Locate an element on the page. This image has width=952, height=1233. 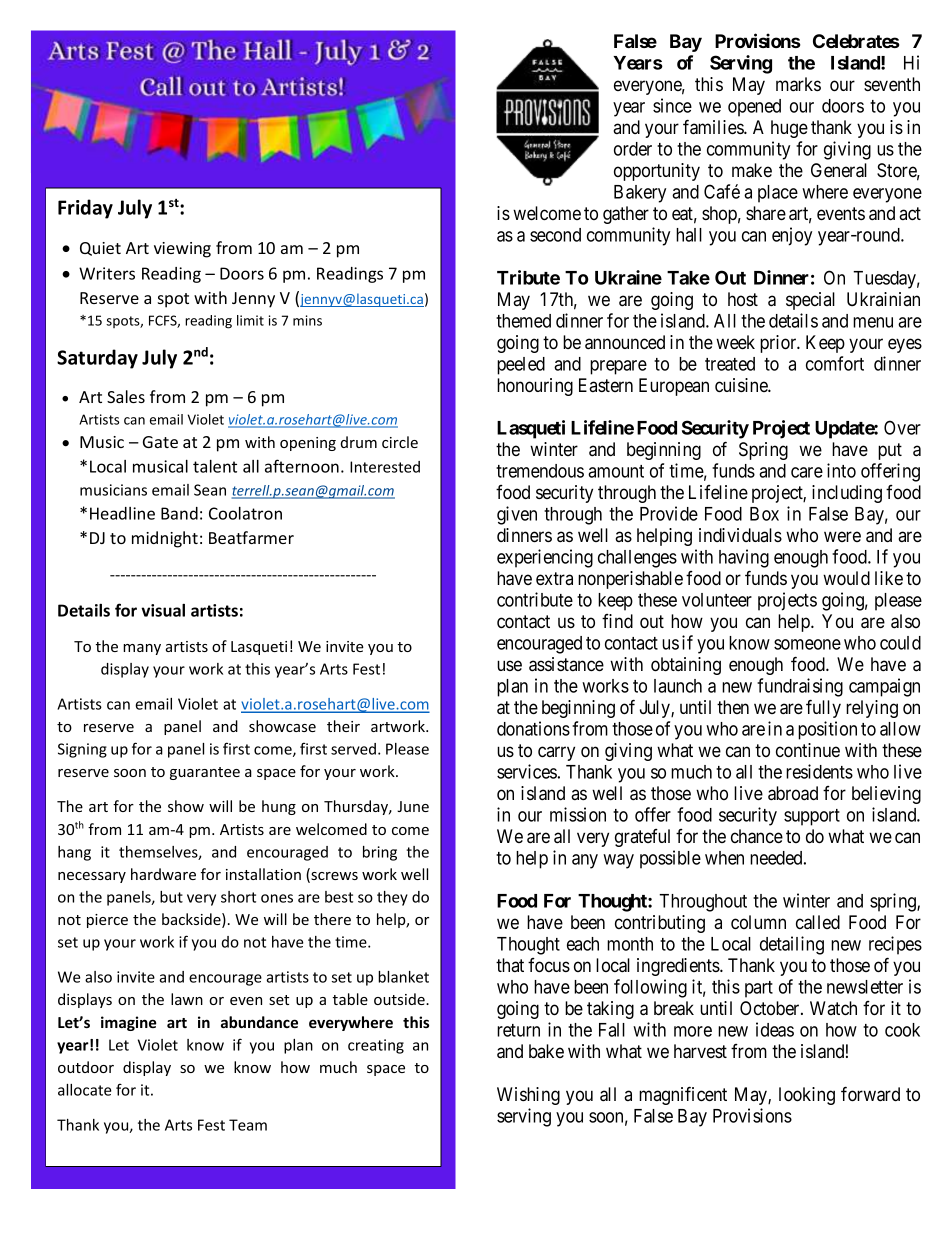
would is located at coordinates (846, 578).
